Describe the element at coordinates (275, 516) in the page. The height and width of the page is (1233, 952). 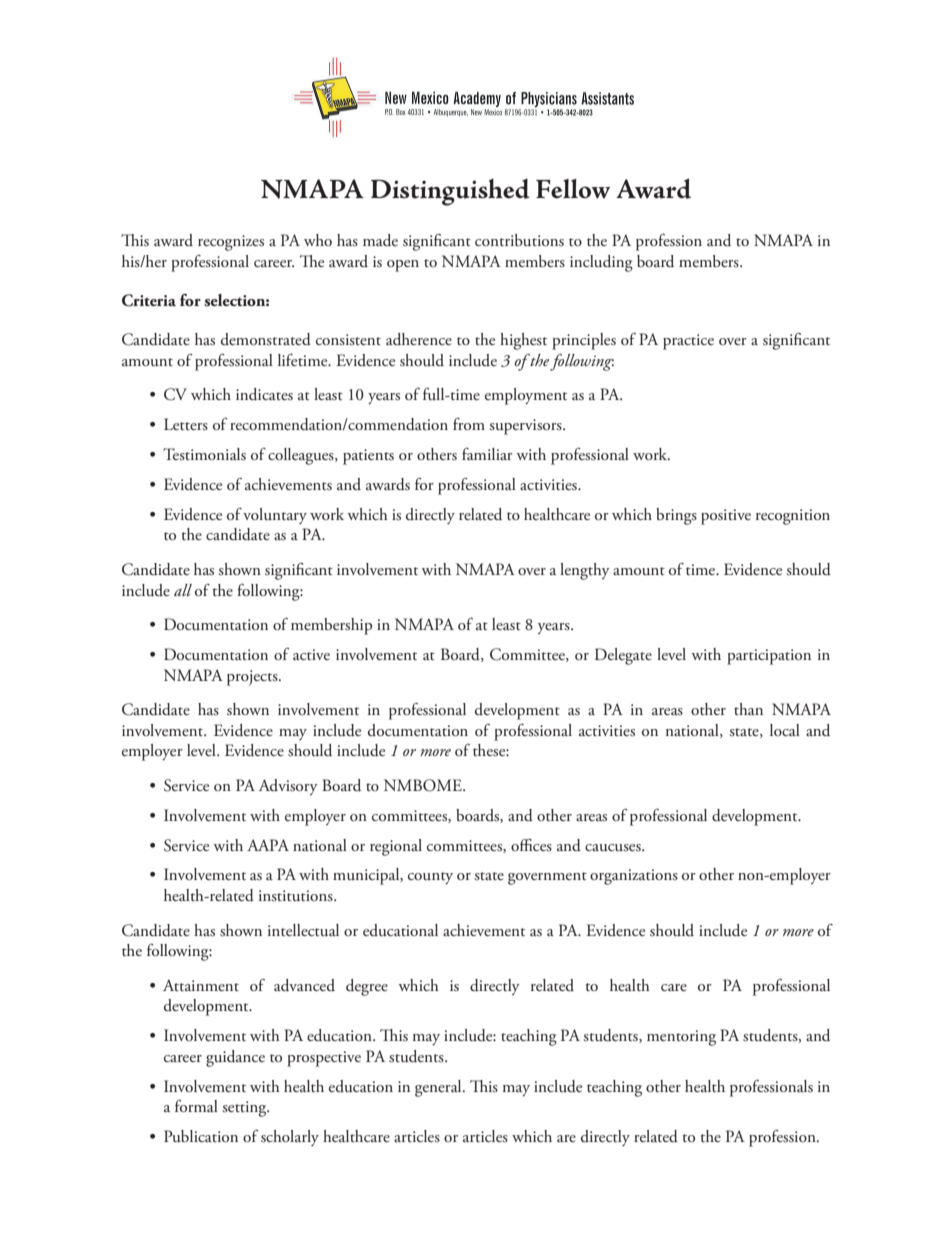
I see `voluntary` at that location.
